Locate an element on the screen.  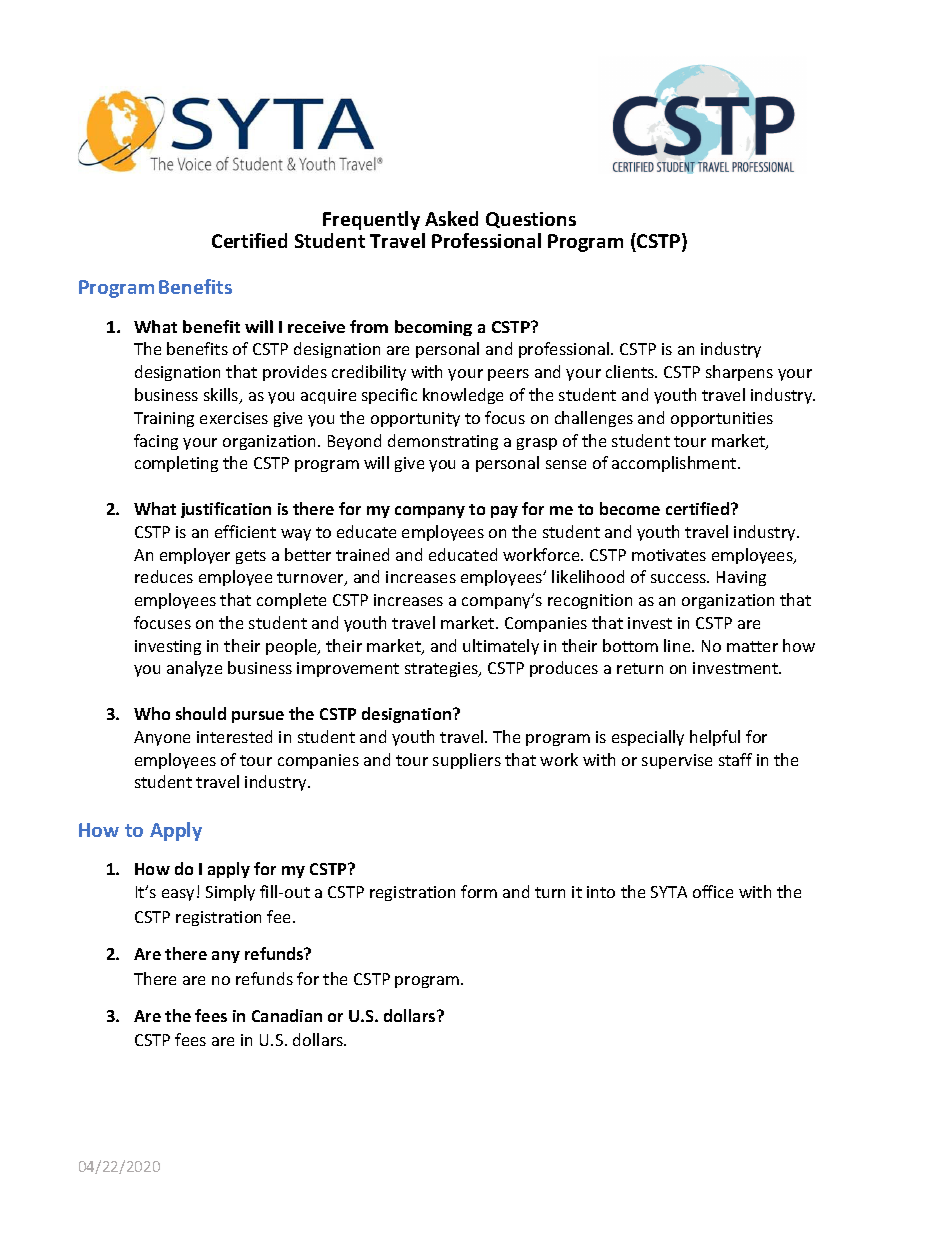
Asked is located at coordinates (451, 218).
